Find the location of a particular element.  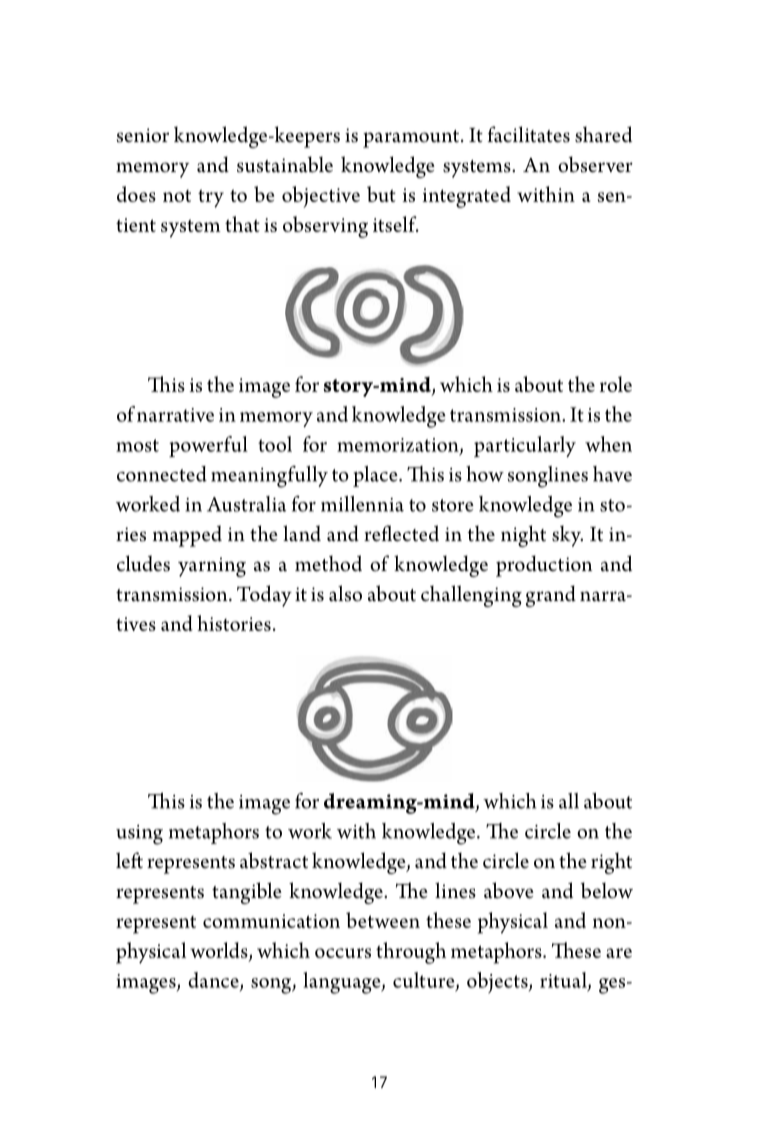

Today is located at coordinates (264, 596).
